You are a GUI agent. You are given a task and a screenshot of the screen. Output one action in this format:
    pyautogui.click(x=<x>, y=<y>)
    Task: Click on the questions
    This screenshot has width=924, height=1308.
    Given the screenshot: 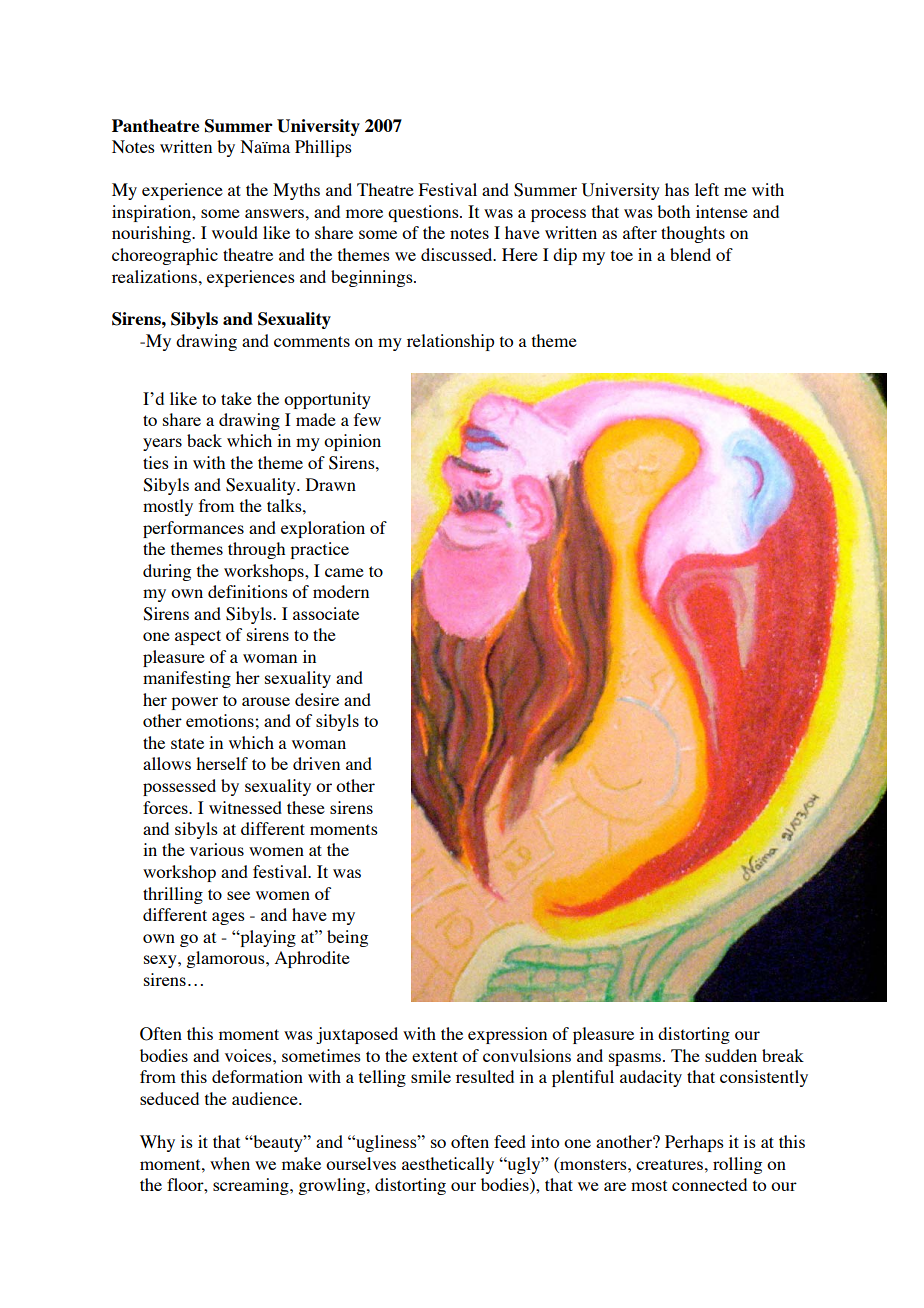 What is the action you would take?
    pyautogui.click(x=424, y=213)
